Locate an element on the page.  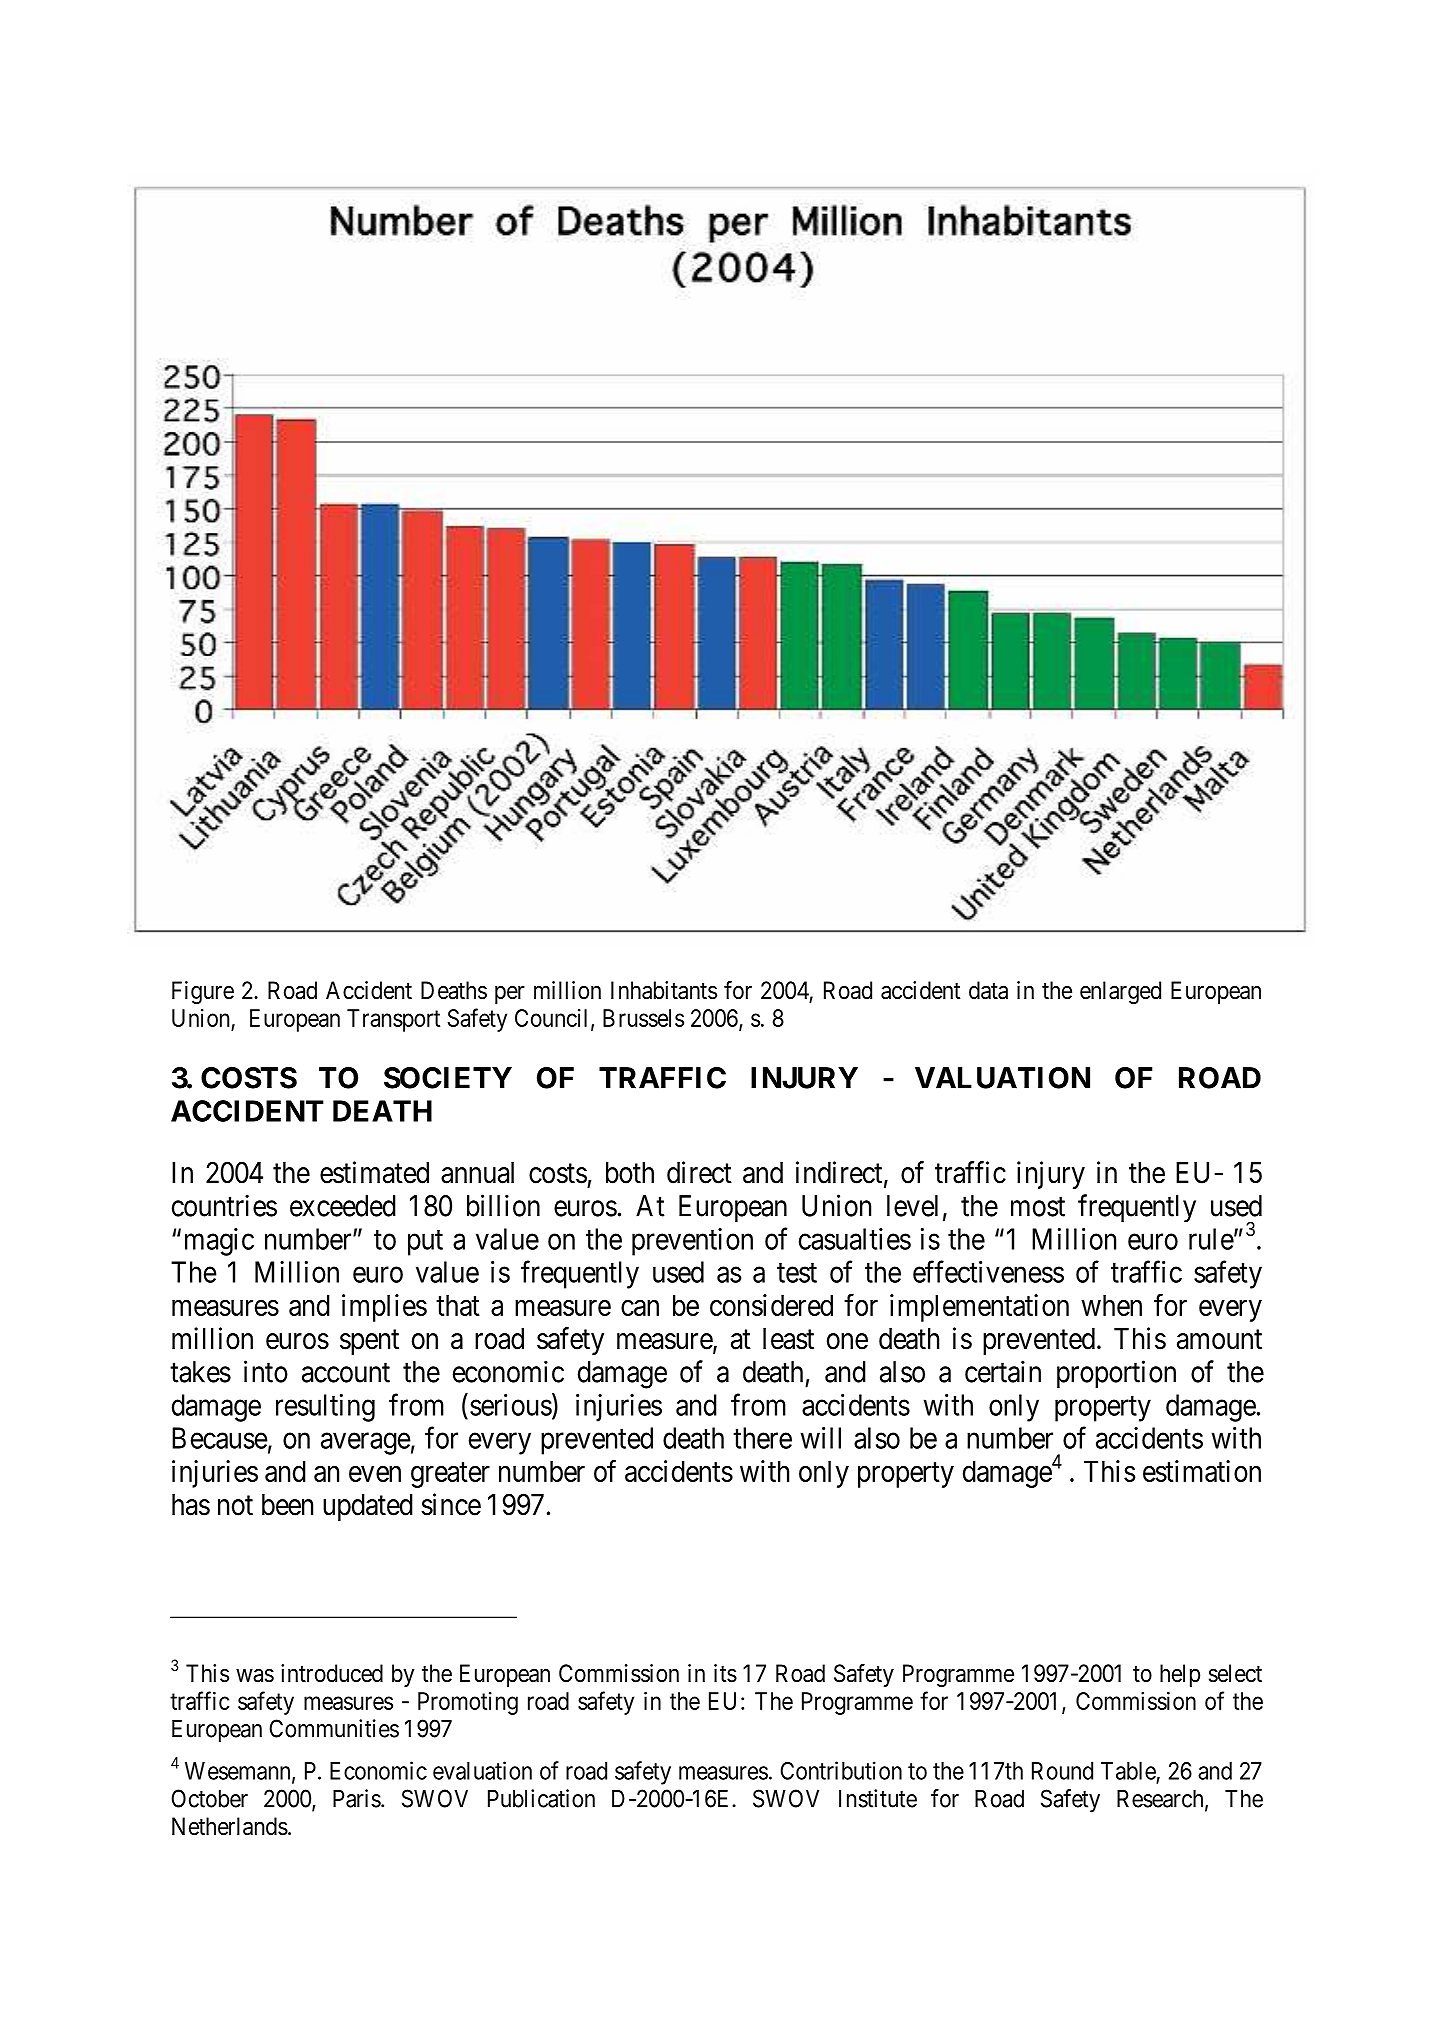
Contribution is located at coordinates (841, 1770).
